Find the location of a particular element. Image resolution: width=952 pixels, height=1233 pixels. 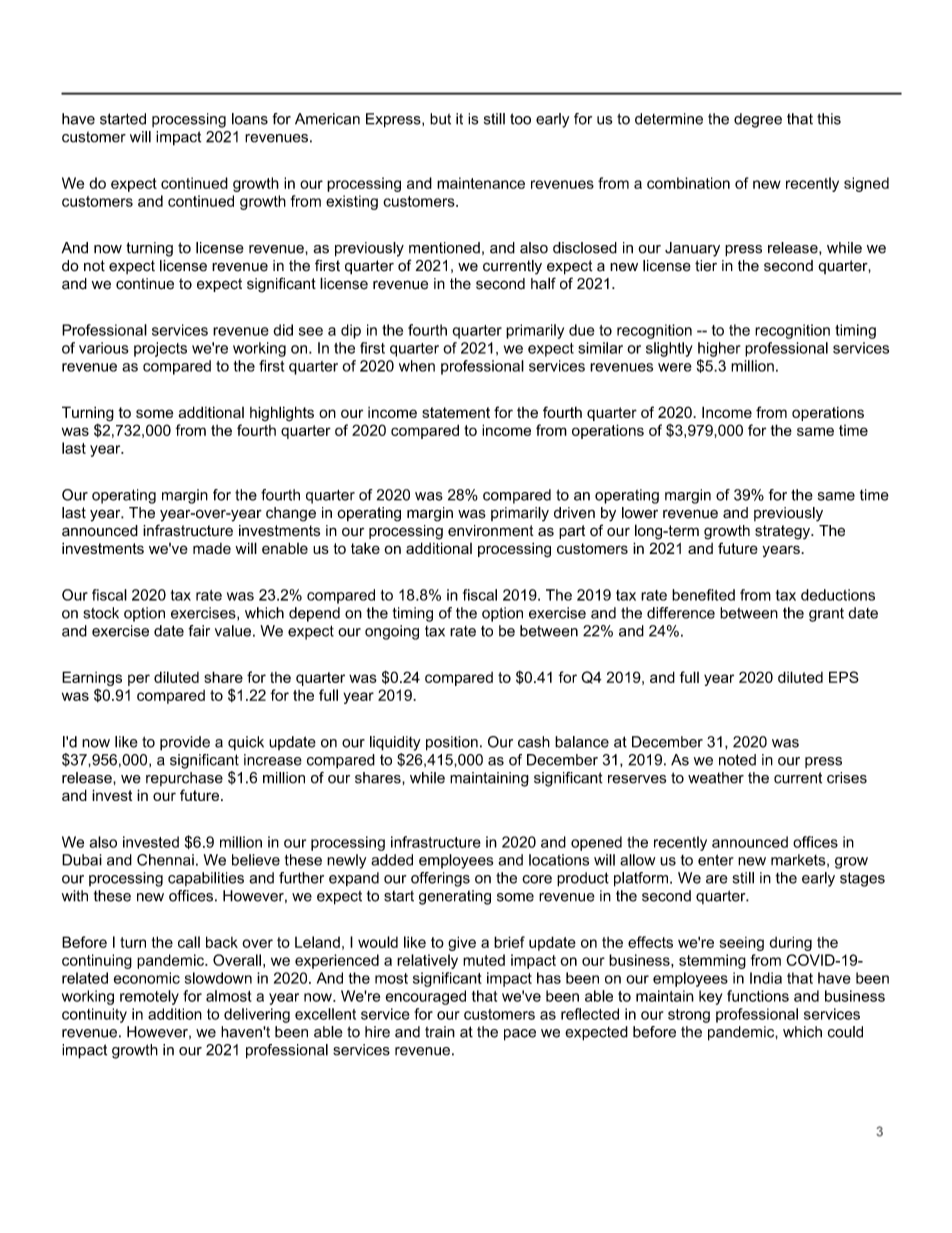

environment is located at coordinates (491, 531).
